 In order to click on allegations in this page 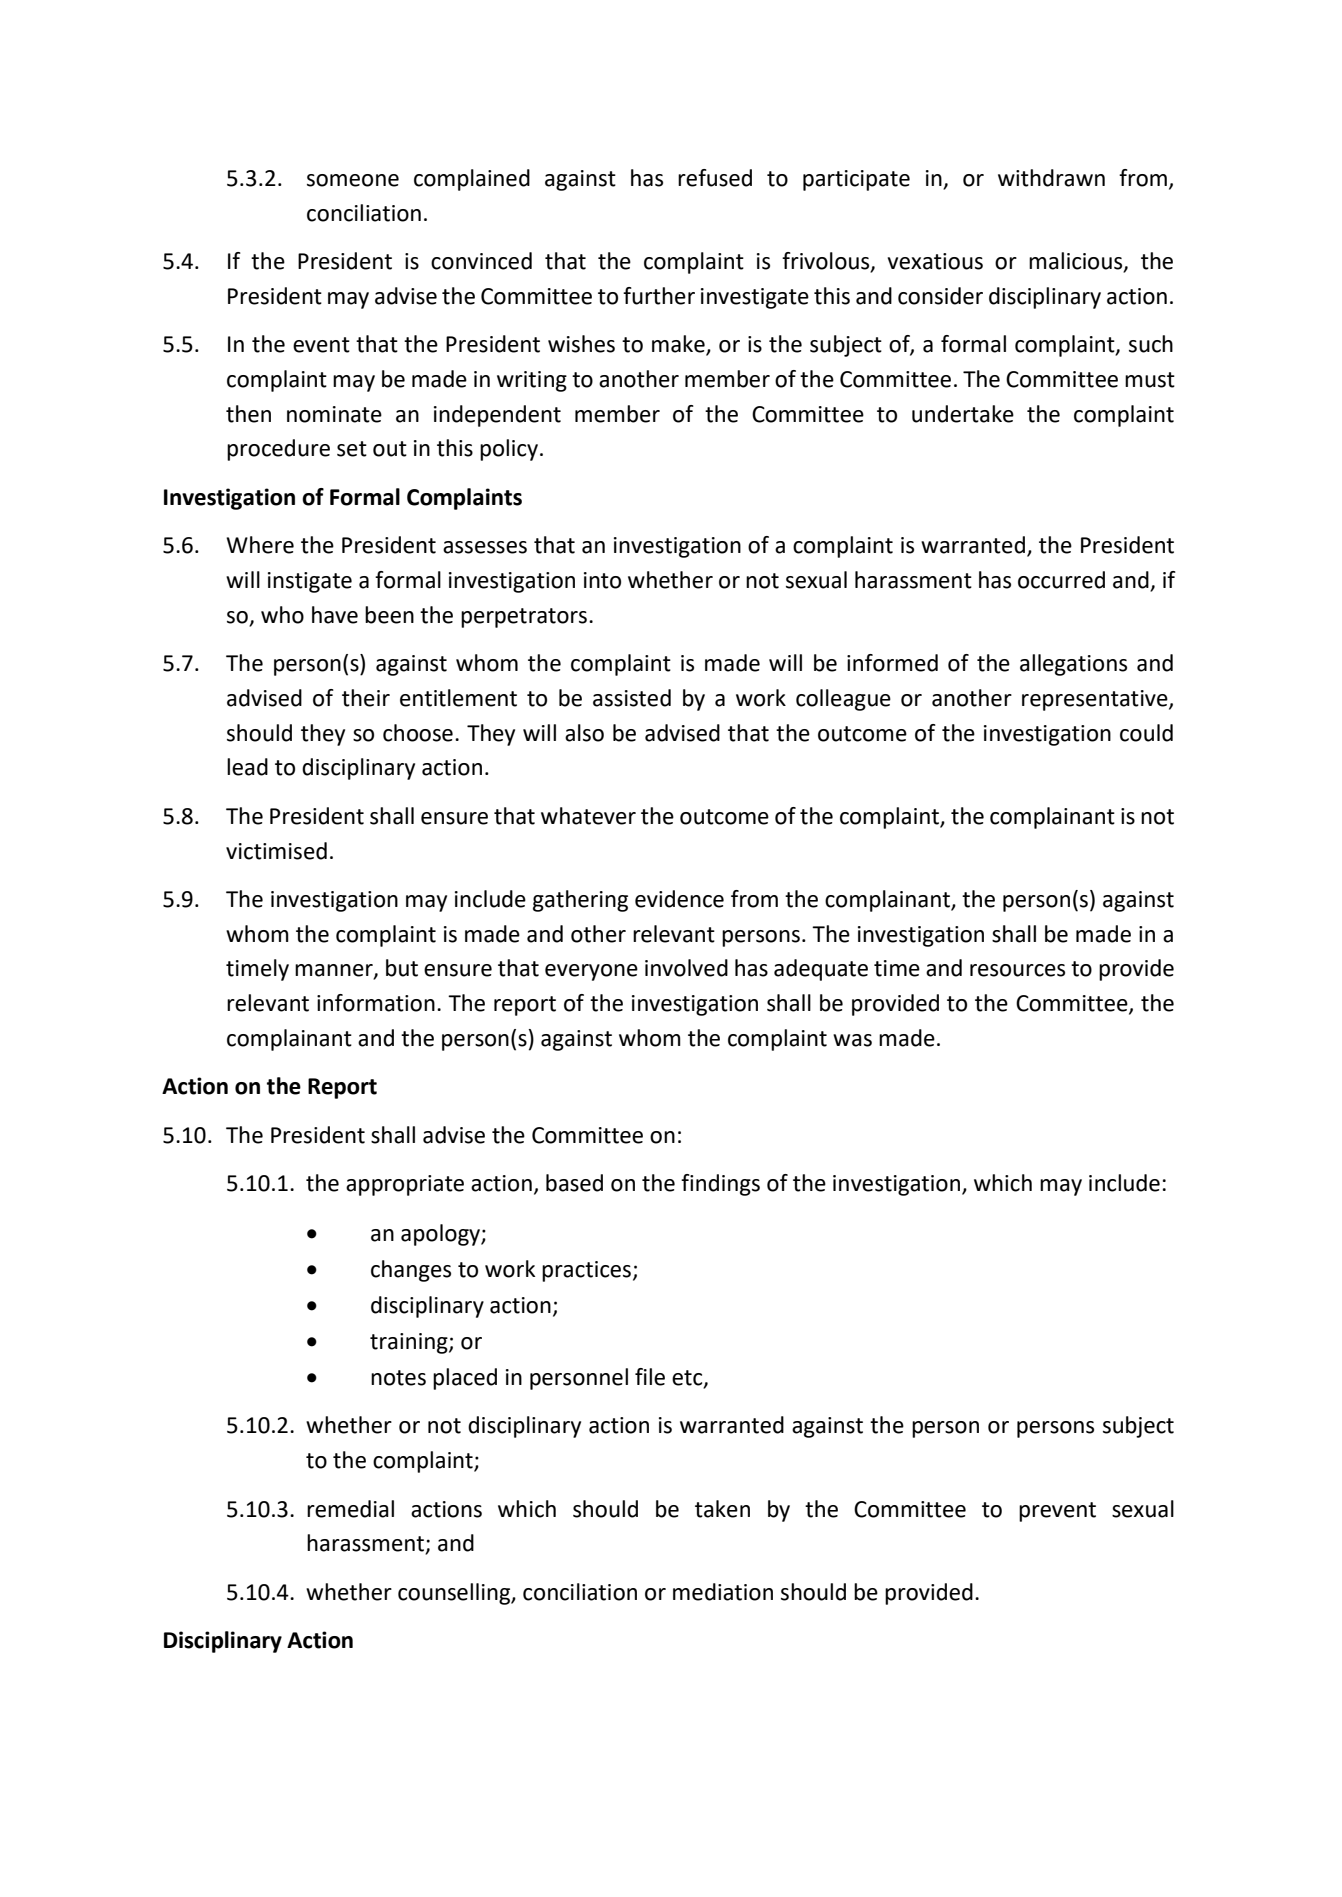, I will do `click(1073, 665)`.
